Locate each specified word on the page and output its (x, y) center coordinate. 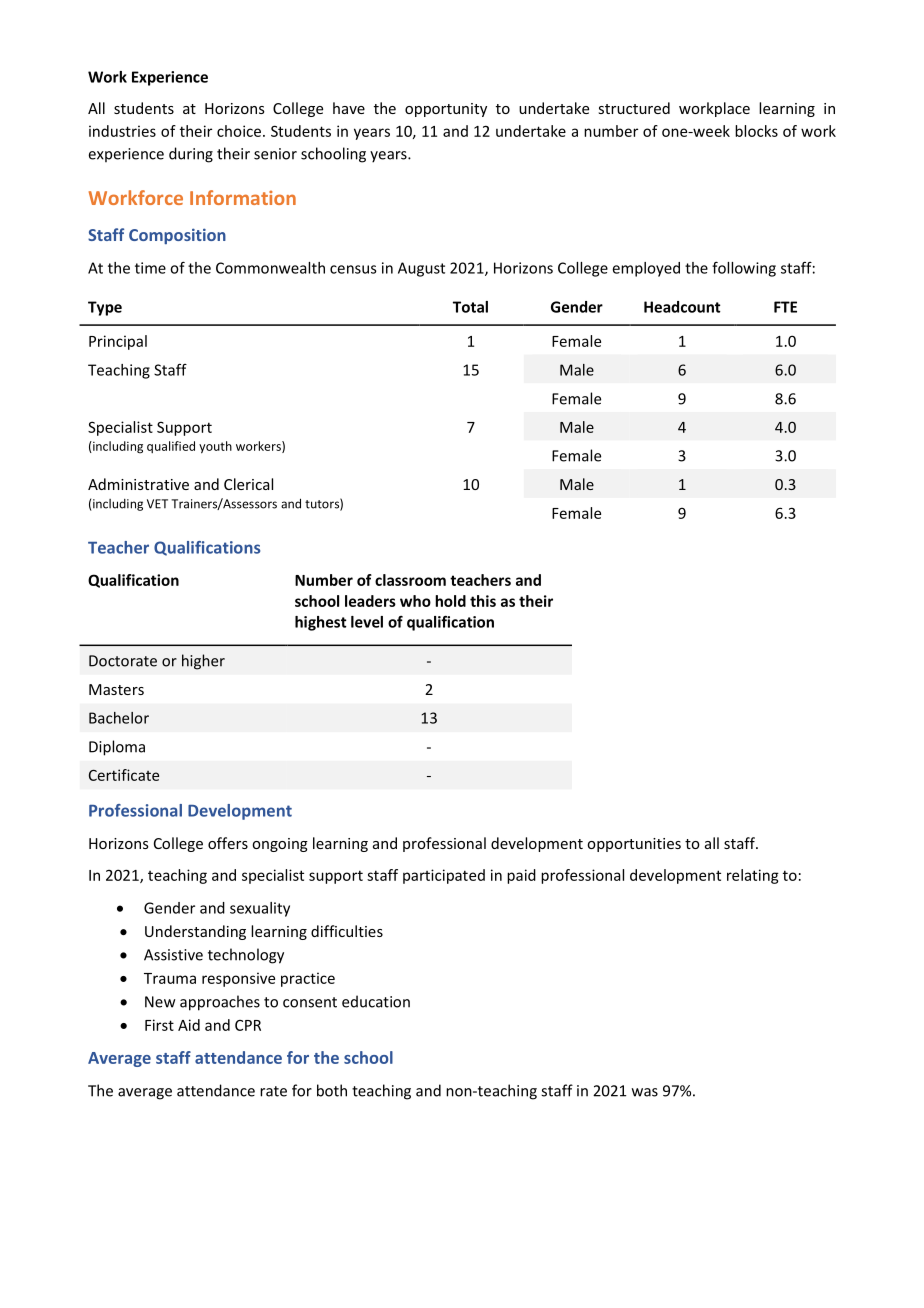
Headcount (682, 307)
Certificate (124, 775)
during (191, 155)
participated (444, 876)
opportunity (446, 110)
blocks (756, 131)
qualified (171, 447)
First (159, 1025)
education (376, 1001)
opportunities (634, 845)
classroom (410, 580)
